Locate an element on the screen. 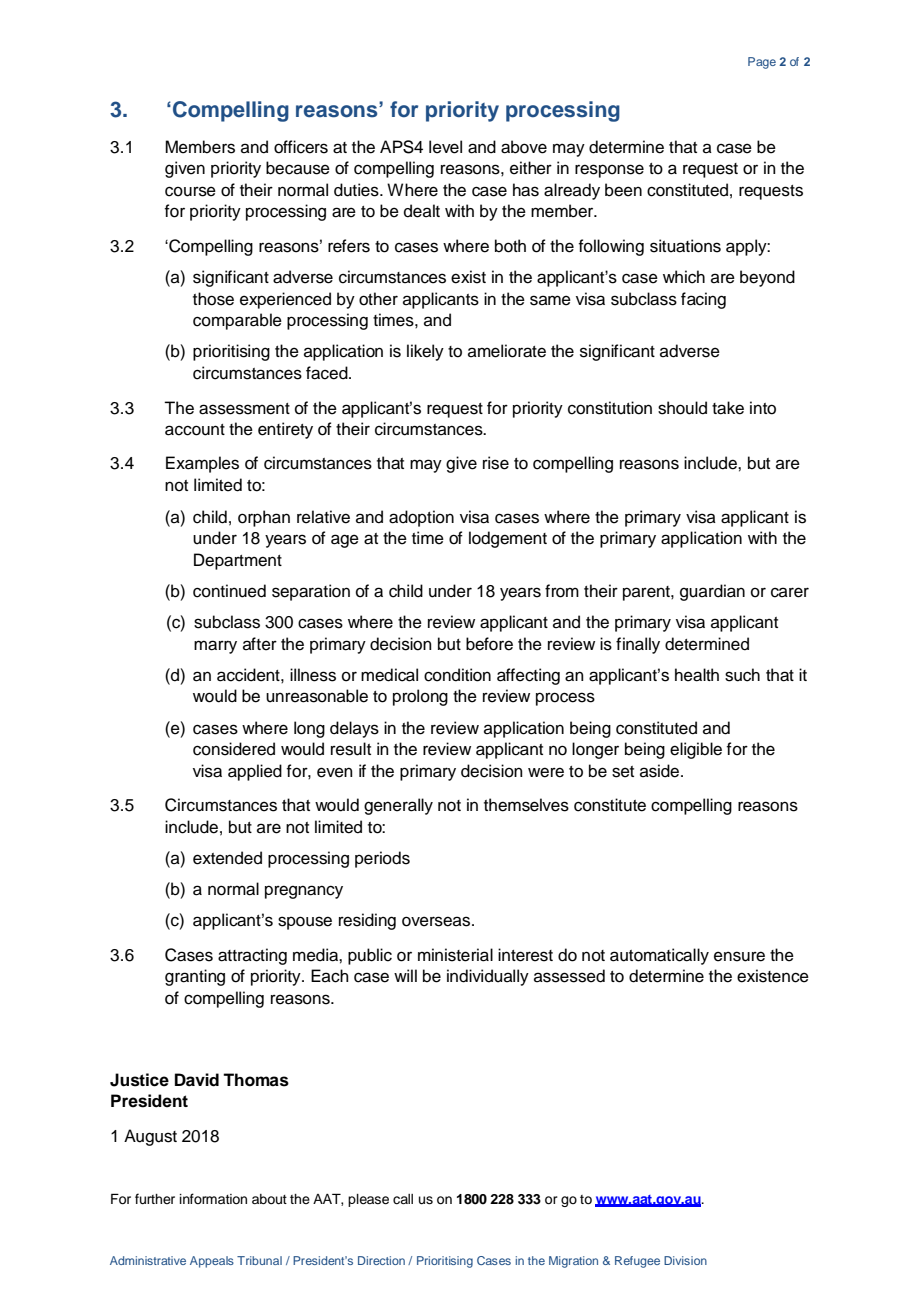 This screenshot has width=924, height=1308. Direction is located at coordinates (381, 1260).
